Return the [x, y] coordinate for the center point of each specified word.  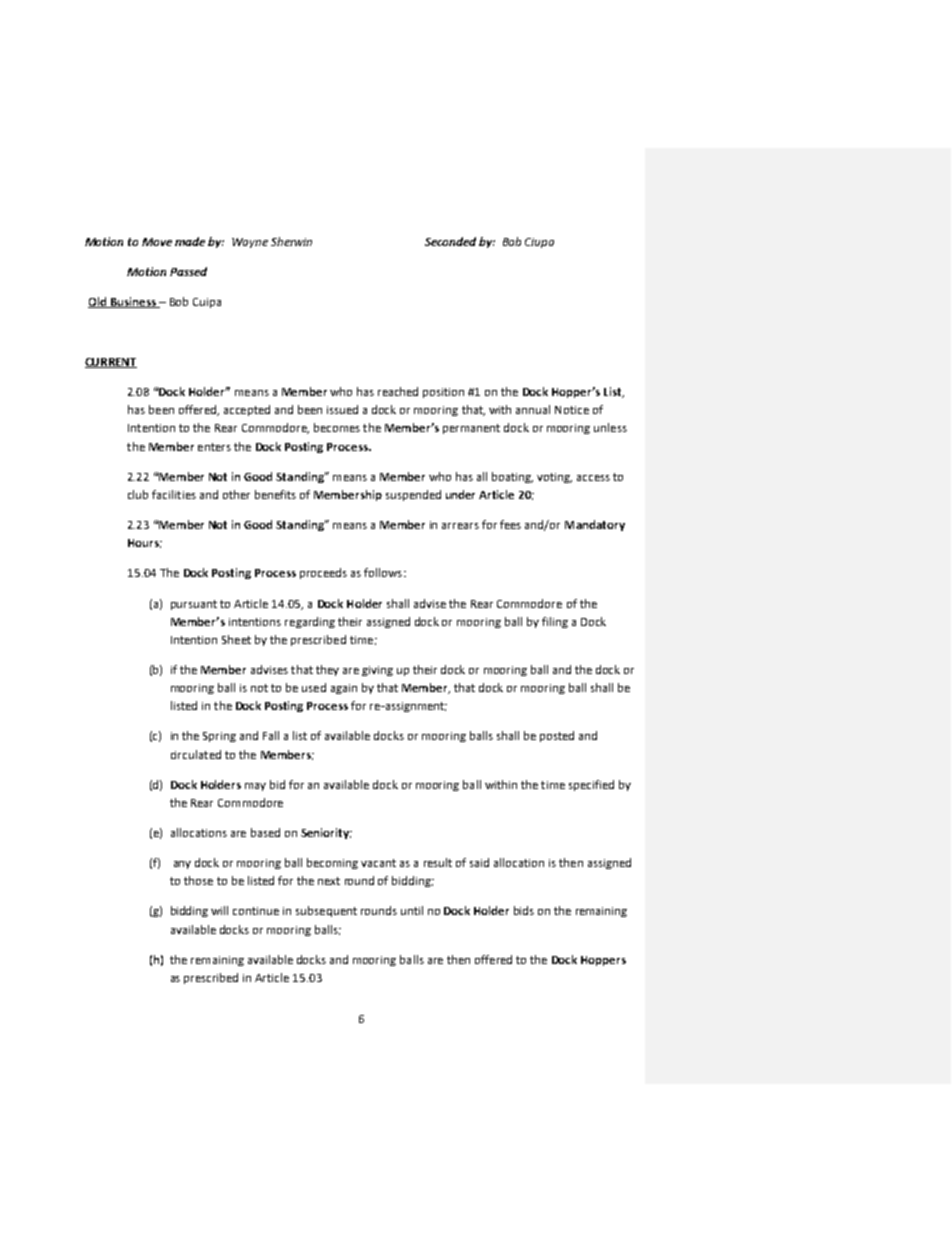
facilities [174, 494]
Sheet [236, 639]
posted [557, 736]
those [198, 880]
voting [554, 478]
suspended [413, 495]
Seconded [450, 241]
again [344, 689]
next [329, 881]
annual [533, 409]
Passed [188, 271]
